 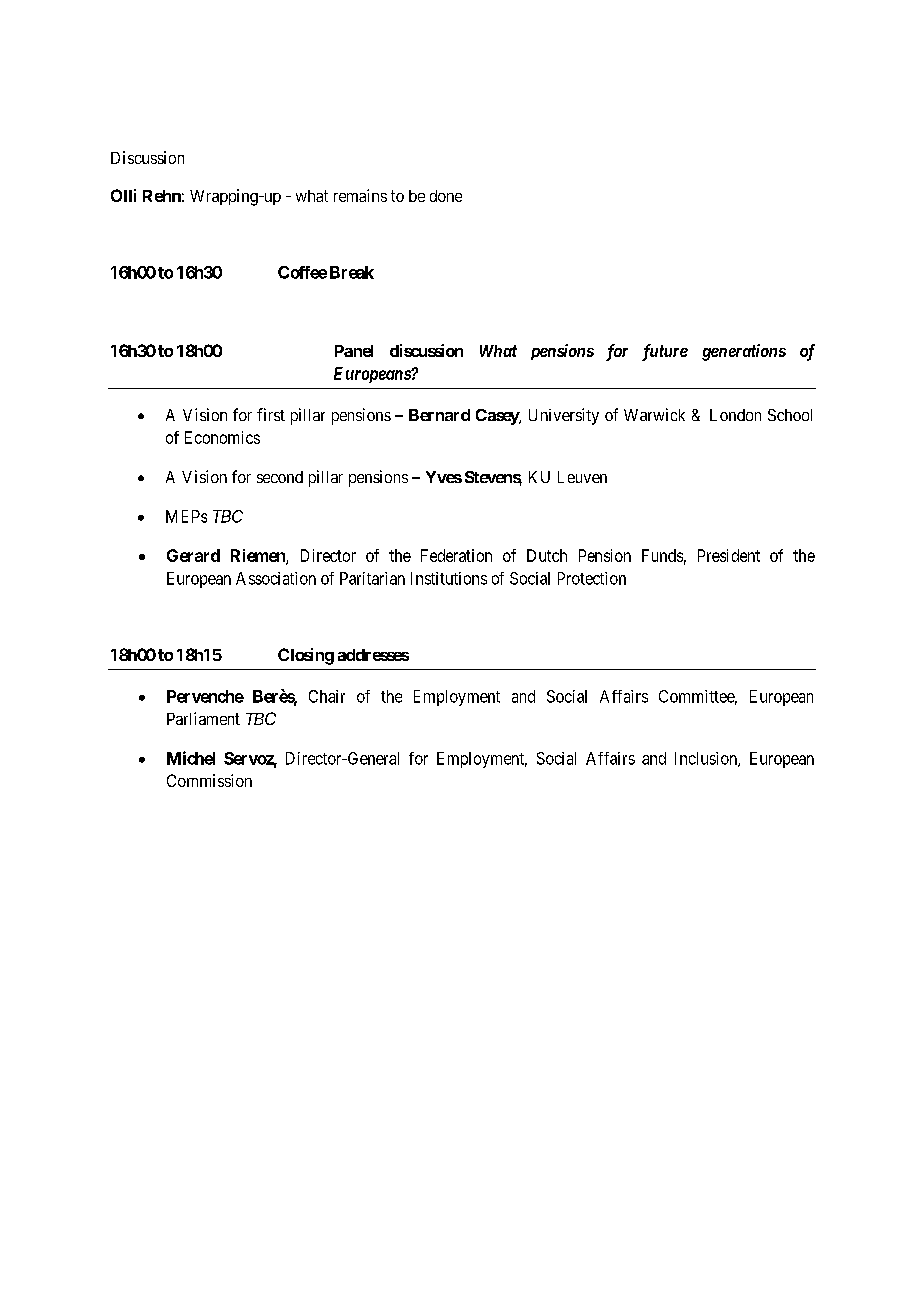 What do you see at coordinates (744, 352) in the document?
I see `generations` at bounding box center [744, 352].
